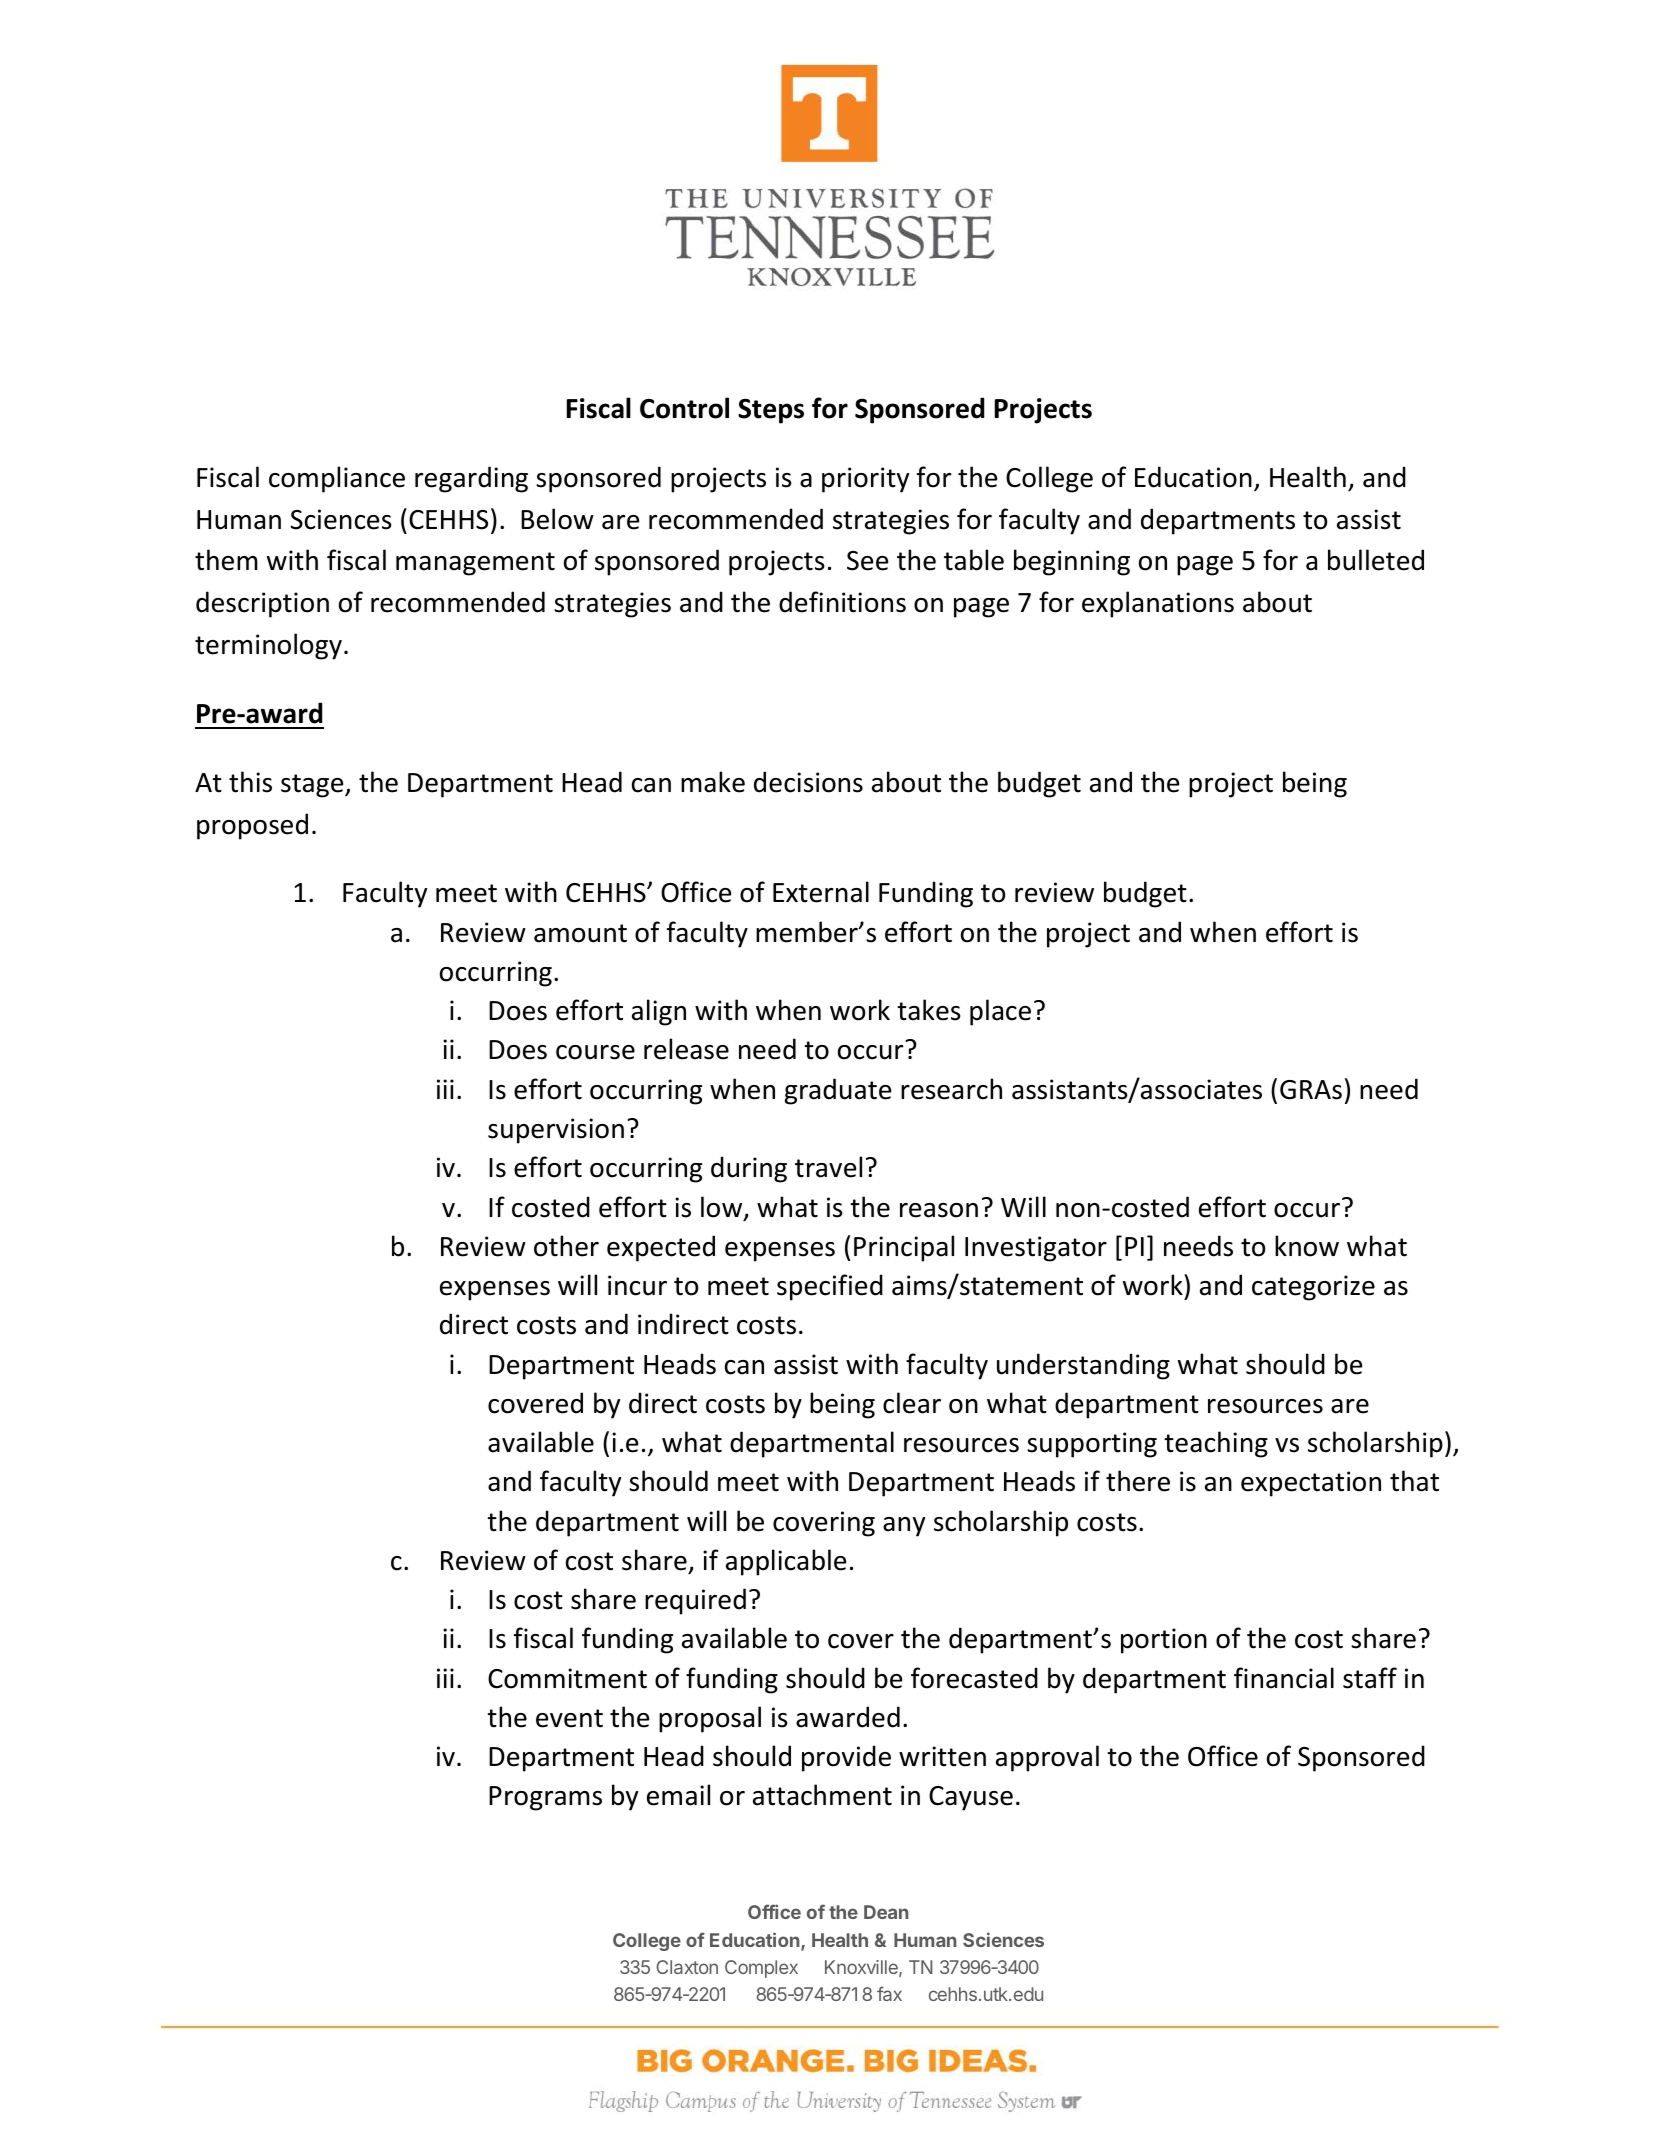 Image resolution: width=1657 pixels, height=2145 pixels. What do you see at coordinates (556, 1131) in the screenshot?
I see `supervision` at bounding box center [556, 1131].
